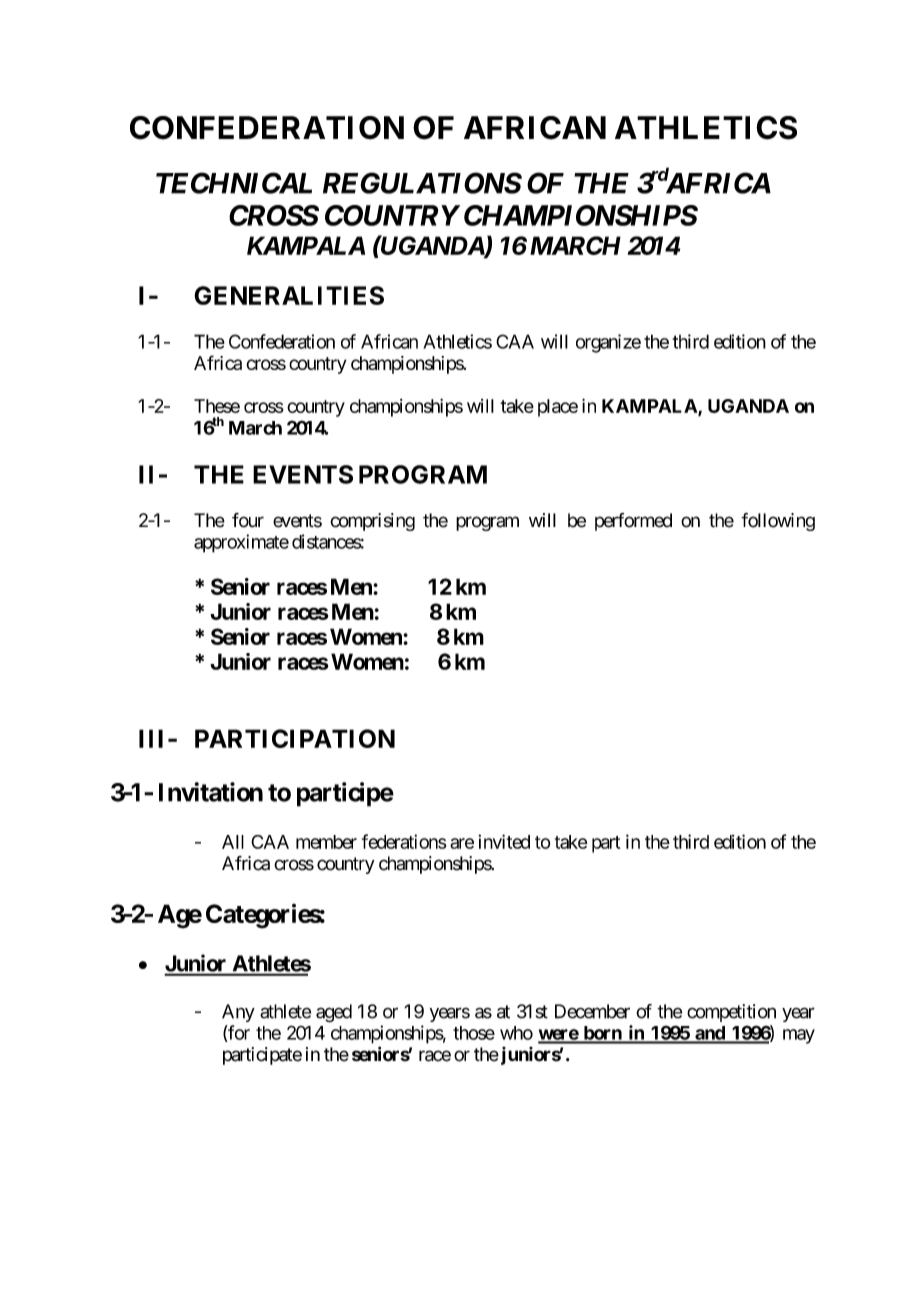  What do you see at coordinates (633, 522) in the document?
I see `performed` at bounding box center [633, 522].
